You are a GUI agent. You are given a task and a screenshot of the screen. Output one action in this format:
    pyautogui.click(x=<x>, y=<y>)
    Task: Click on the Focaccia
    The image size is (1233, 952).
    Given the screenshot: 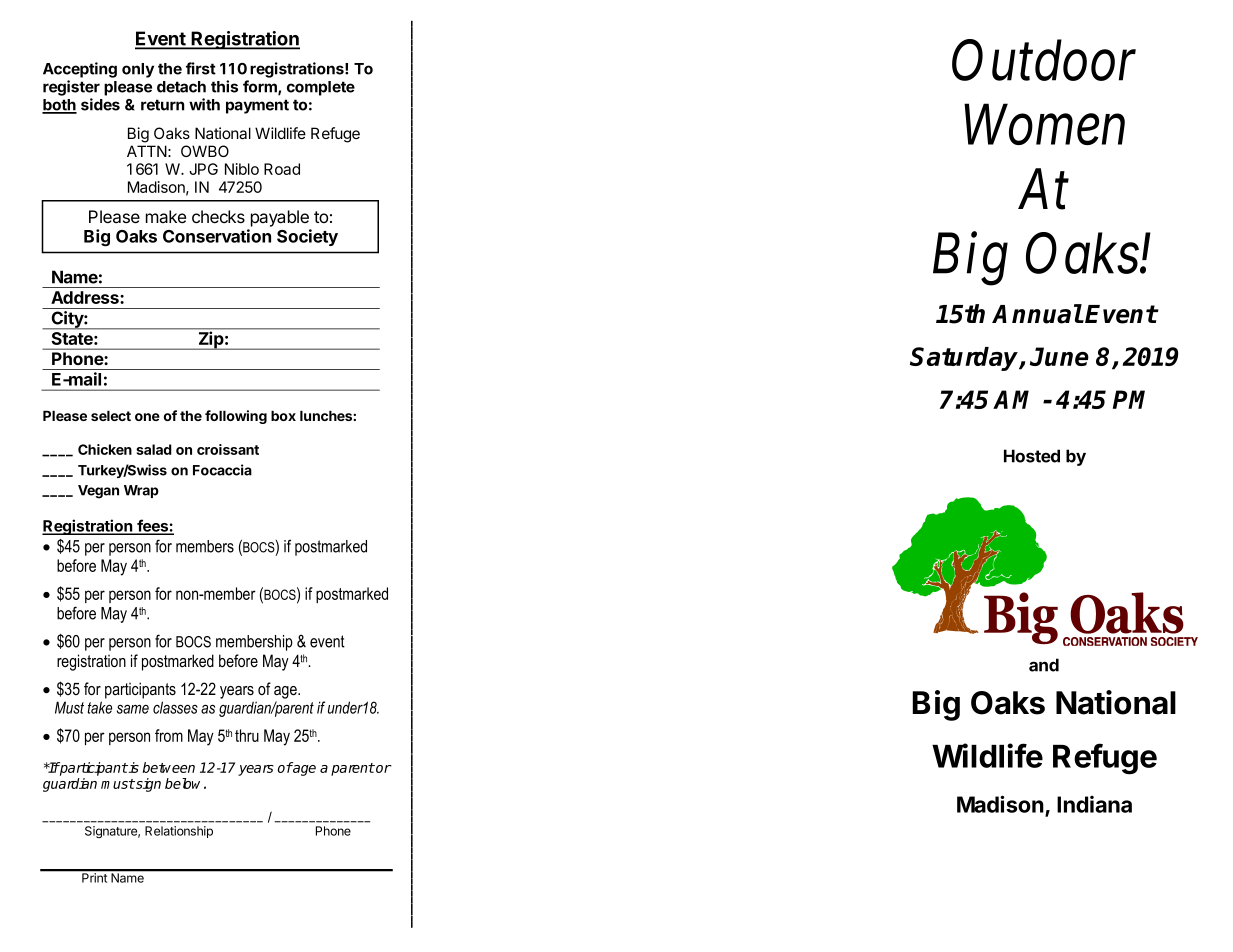 What is the action you would take?
    pyautogui.click(x=222, y=470)
